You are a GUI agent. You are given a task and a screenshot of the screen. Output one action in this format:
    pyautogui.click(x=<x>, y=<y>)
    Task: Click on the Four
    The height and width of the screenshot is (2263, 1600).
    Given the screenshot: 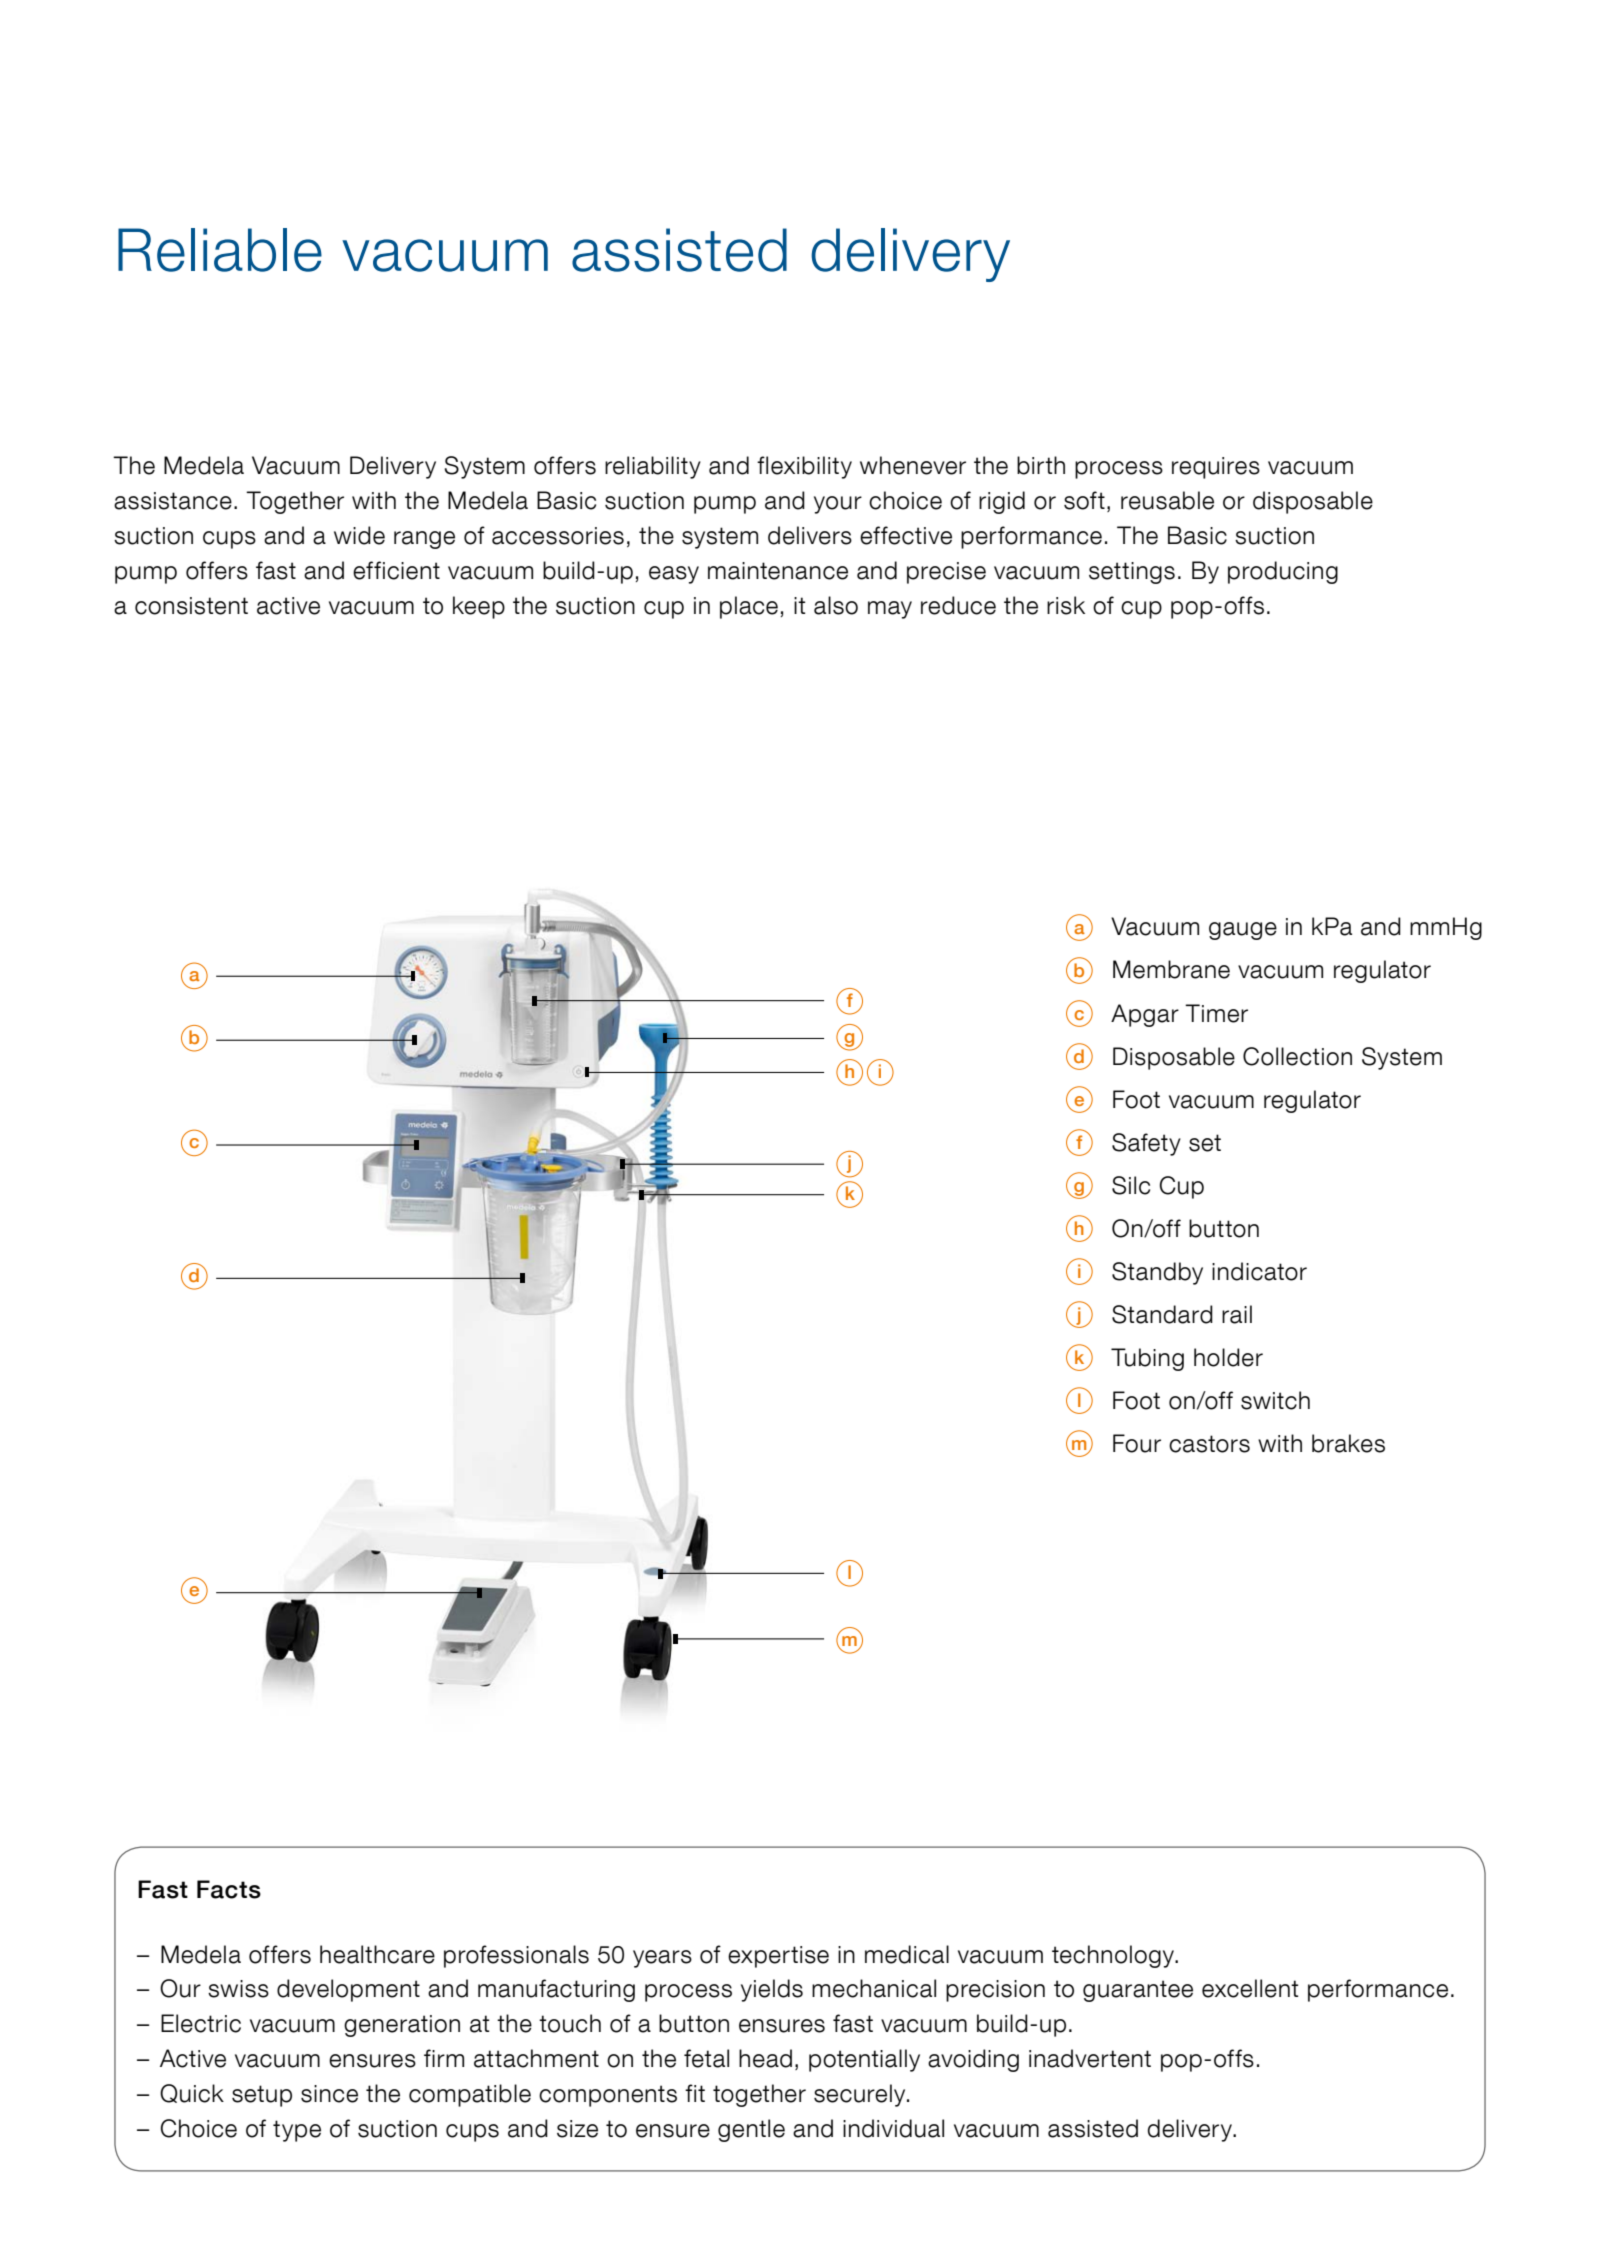 What is the action you would take?
    pyautogui.click(x=1137, y=1443)
